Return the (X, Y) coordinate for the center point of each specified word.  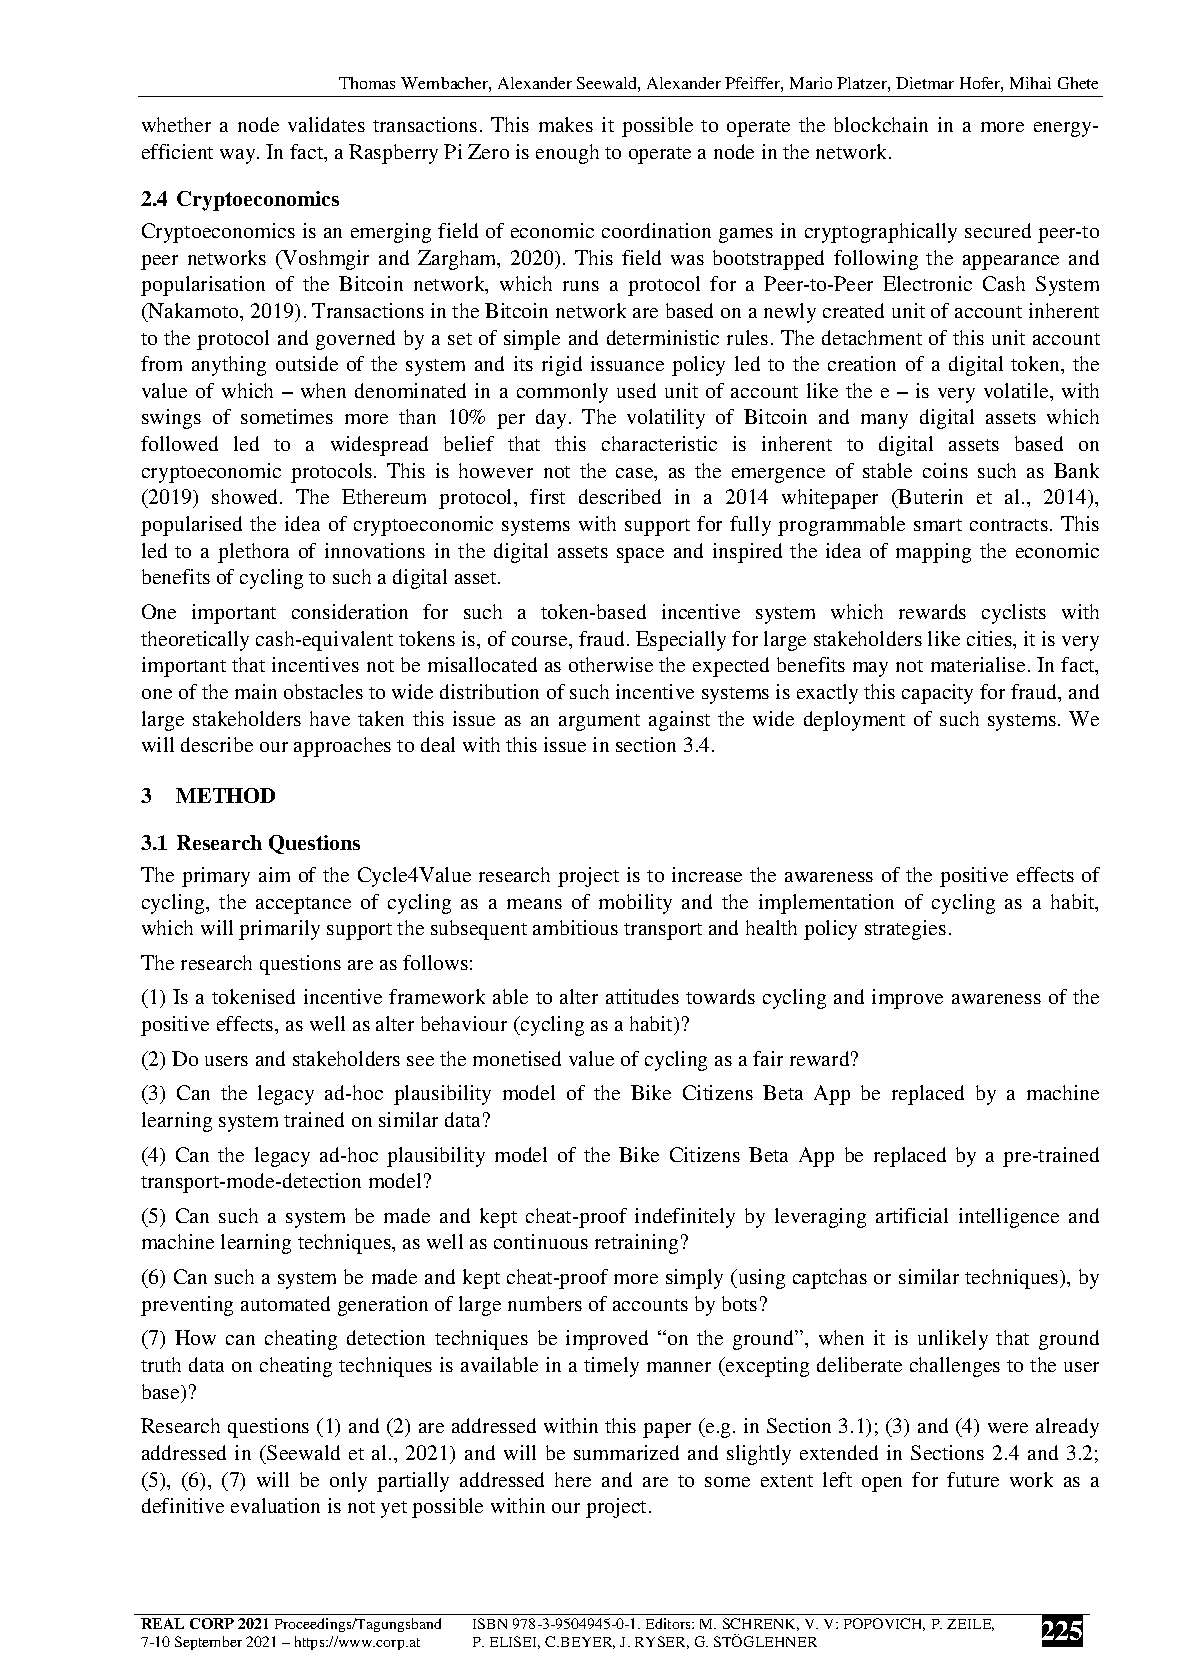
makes (566, 124)
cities (990, 638)
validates (326, 124)
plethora (253, 553)
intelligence (1009, 1218)
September (208, 1643)
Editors (669, 1623)
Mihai (1030, 83)
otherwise (611, 664)
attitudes (642, 996)
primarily (279, 930)
